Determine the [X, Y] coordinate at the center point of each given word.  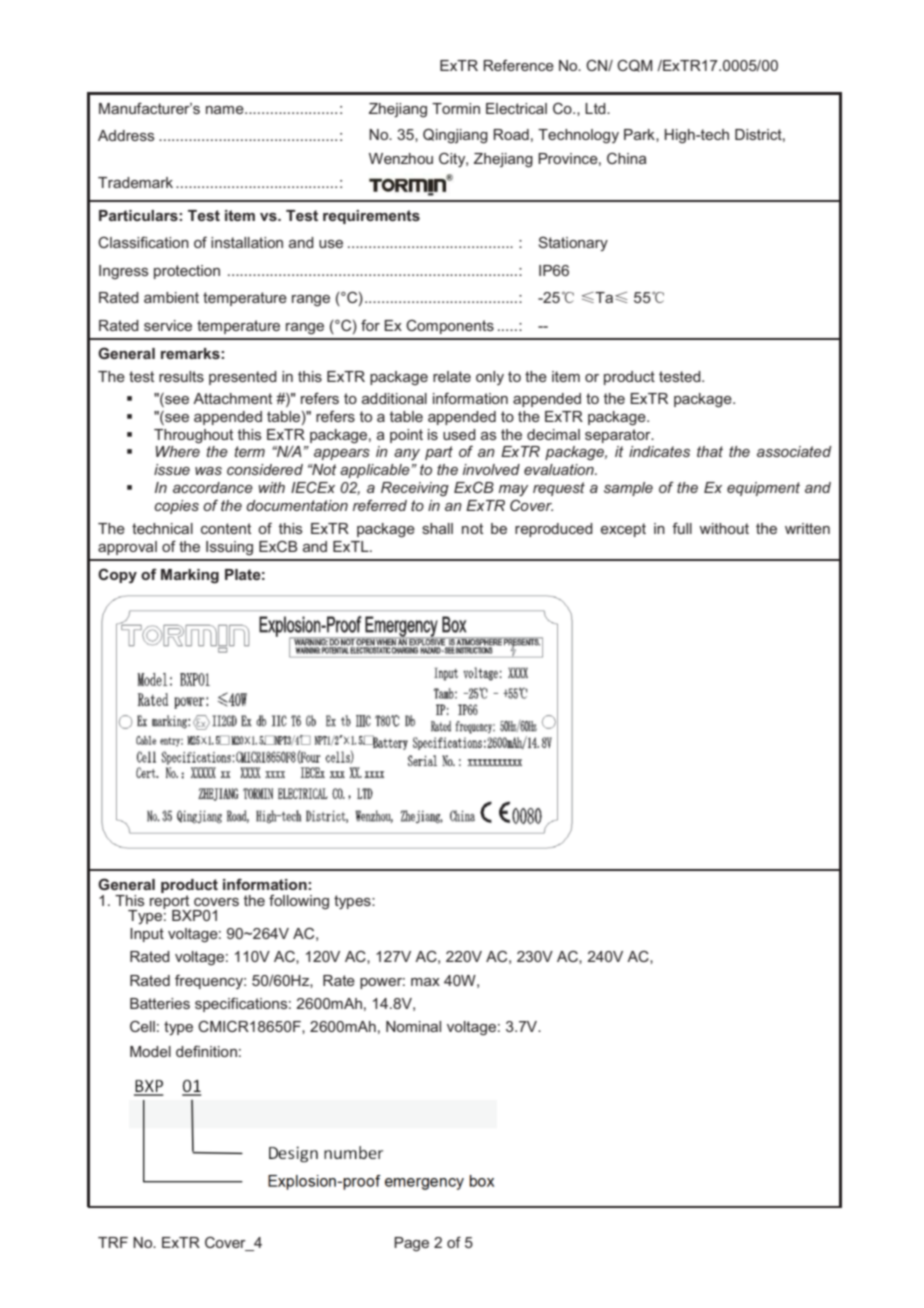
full [682, 528]
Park [640, 135]
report [171, 903]
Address [126, 135]
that [710, 451]
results [181, 376]
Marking [190, 576]
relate [452, 376]
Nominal [413, 1026]
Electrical [516, 108]
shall [437, 528]
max [425, 982]
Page [411, 1244]
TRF [113, 1242]
